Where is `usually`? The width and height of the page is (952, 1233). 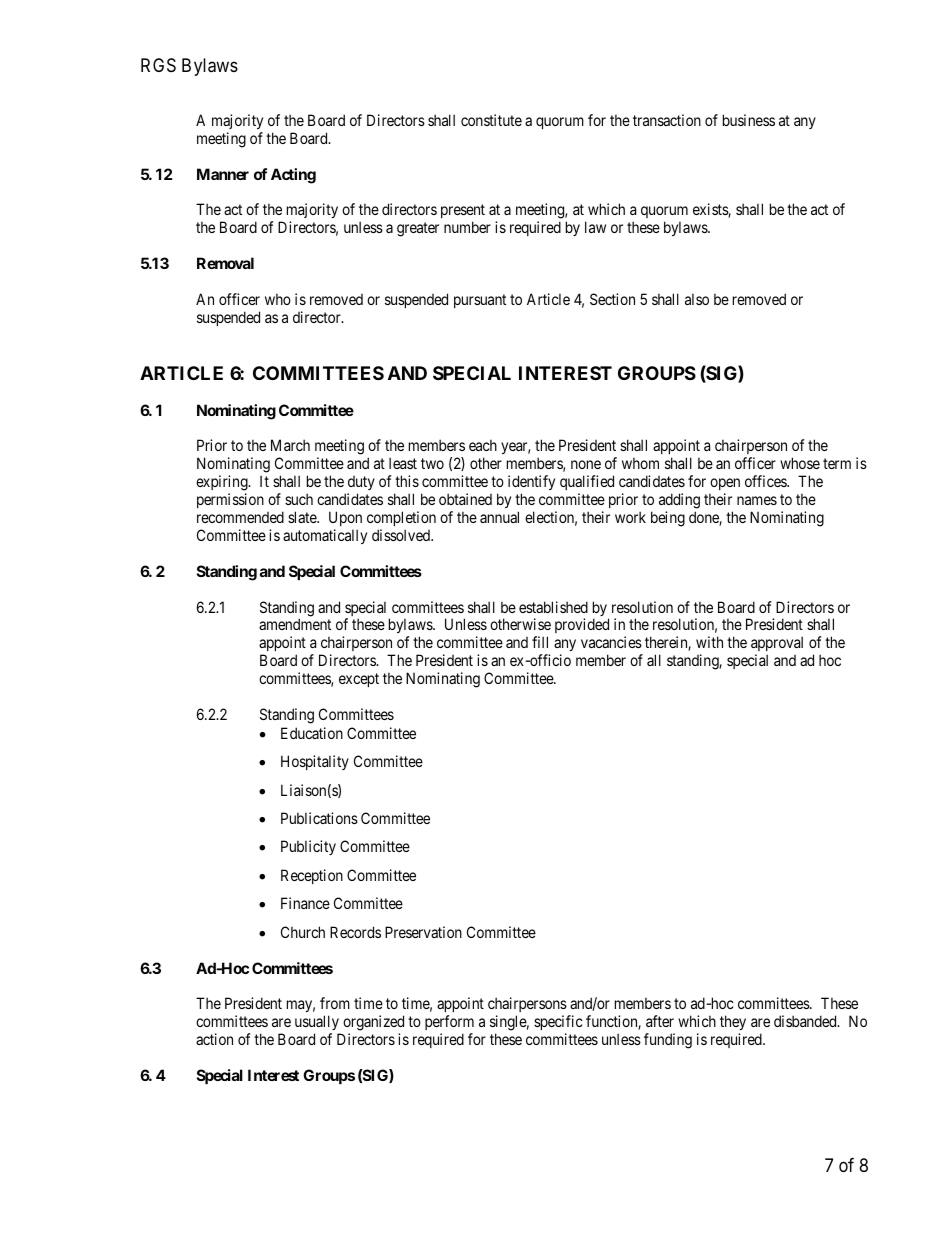
usually is located at coordinates (317, 1022).
